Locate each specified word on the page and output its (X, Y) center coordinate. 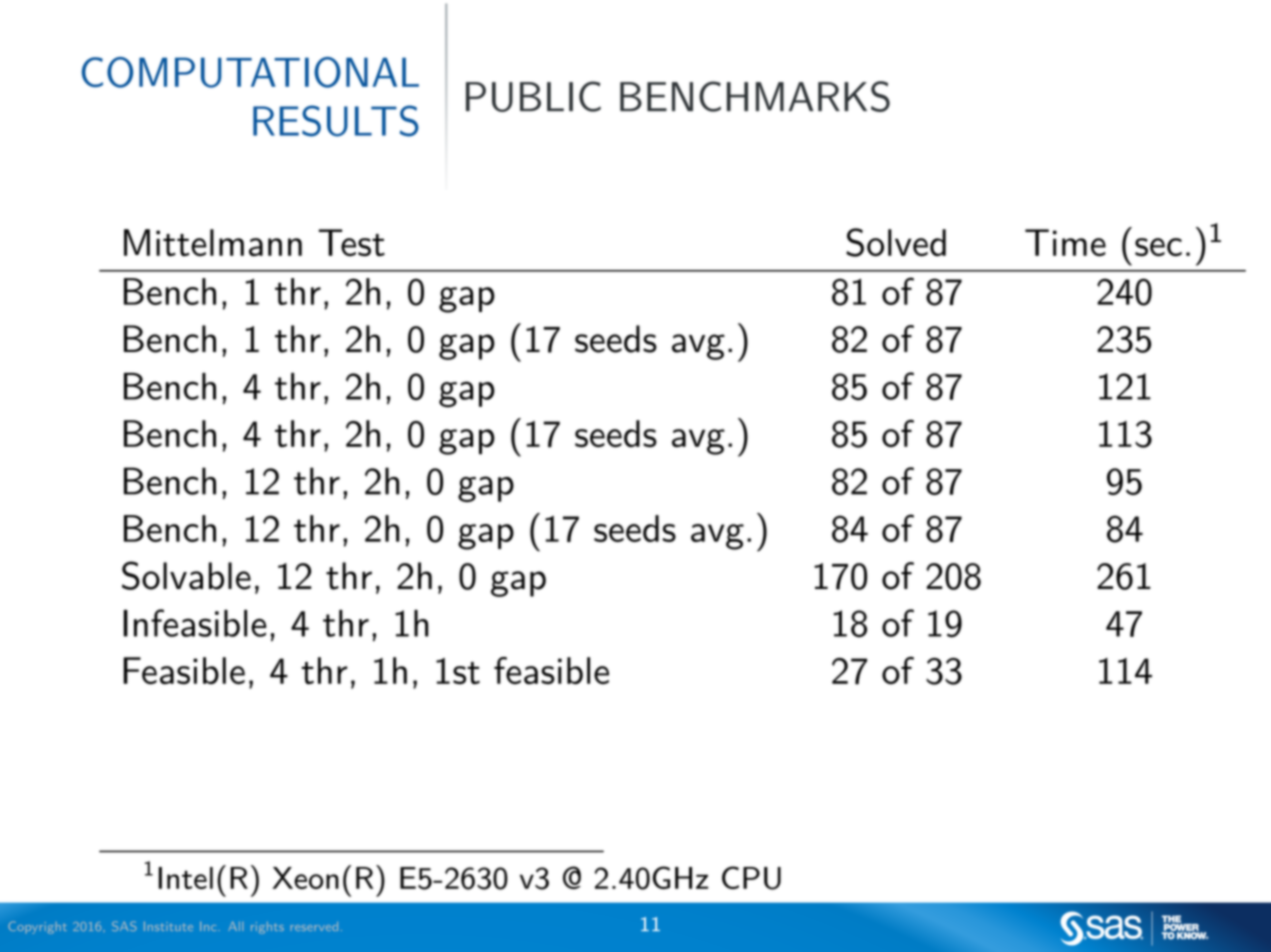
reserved (314, 926)
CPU (751, 878)
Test (352, 242)
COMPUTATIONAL (250, 72)
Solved (896, 242)
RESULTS (336, 121)
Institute (168, 926)
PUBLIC (533, 96)
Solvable (186, 575)
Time (1065, 242)
